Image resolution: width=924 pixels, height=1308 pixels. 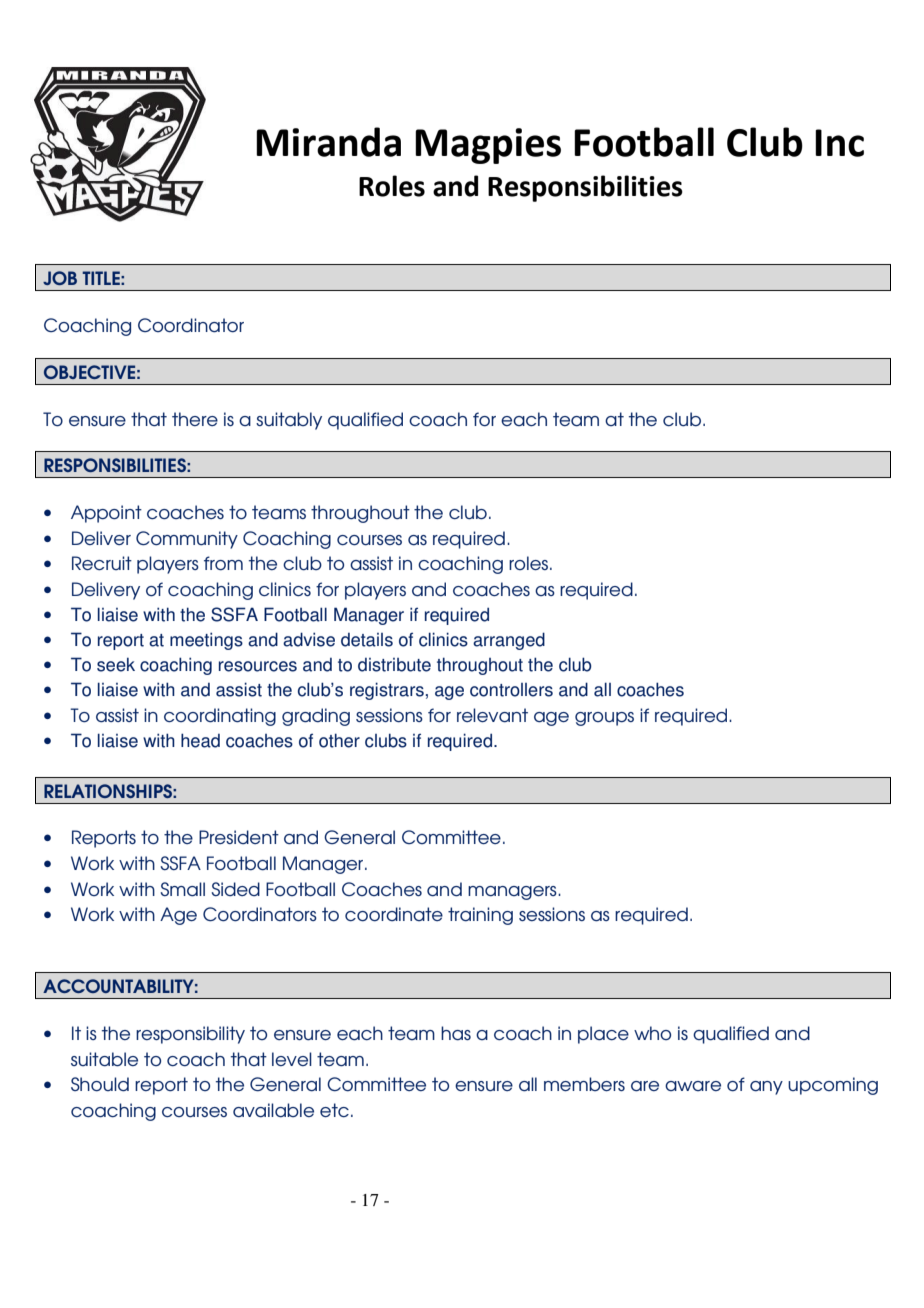 I want to click on any, so click(x=766, y=1088).
